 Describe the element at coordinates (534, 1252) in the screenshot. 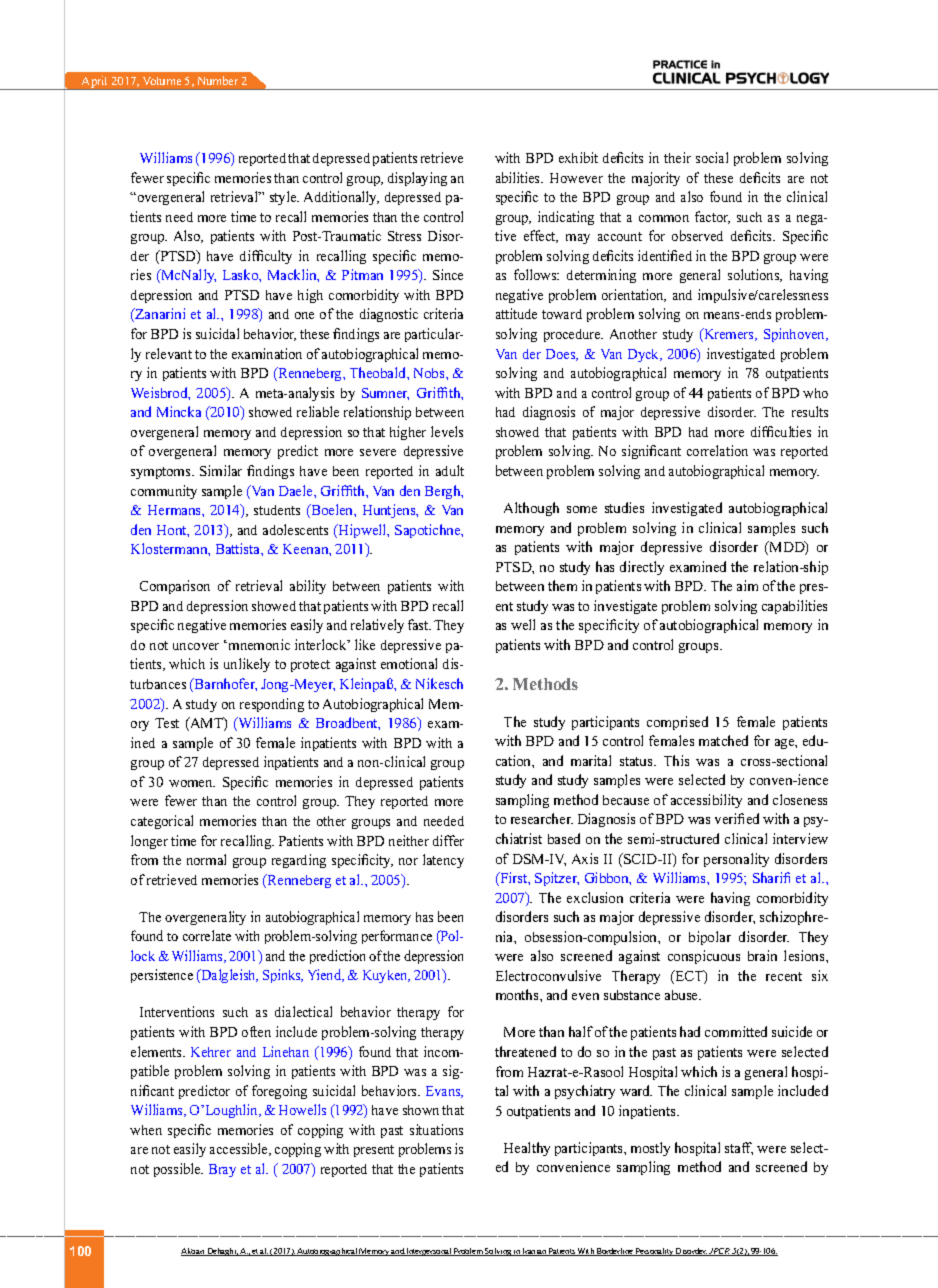

I see `Iranian` at that location.
